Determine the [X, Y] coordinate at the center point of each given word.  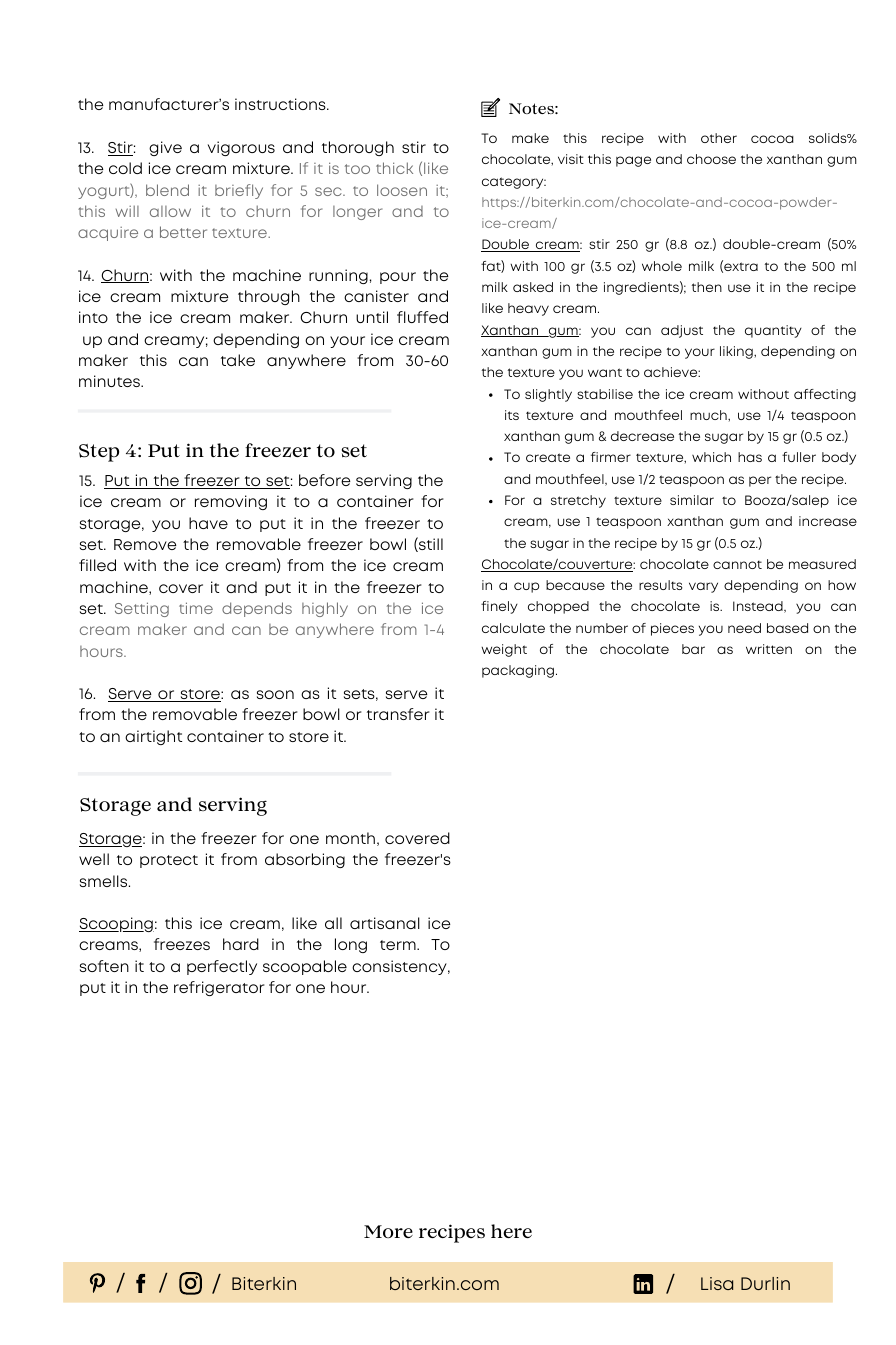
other [719, 138]
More [388, 1231]
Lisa [717, 1283]
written [769, 649]
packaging [518, 671]
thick [394, 168]
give [165, 148]
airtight [153, 737]
